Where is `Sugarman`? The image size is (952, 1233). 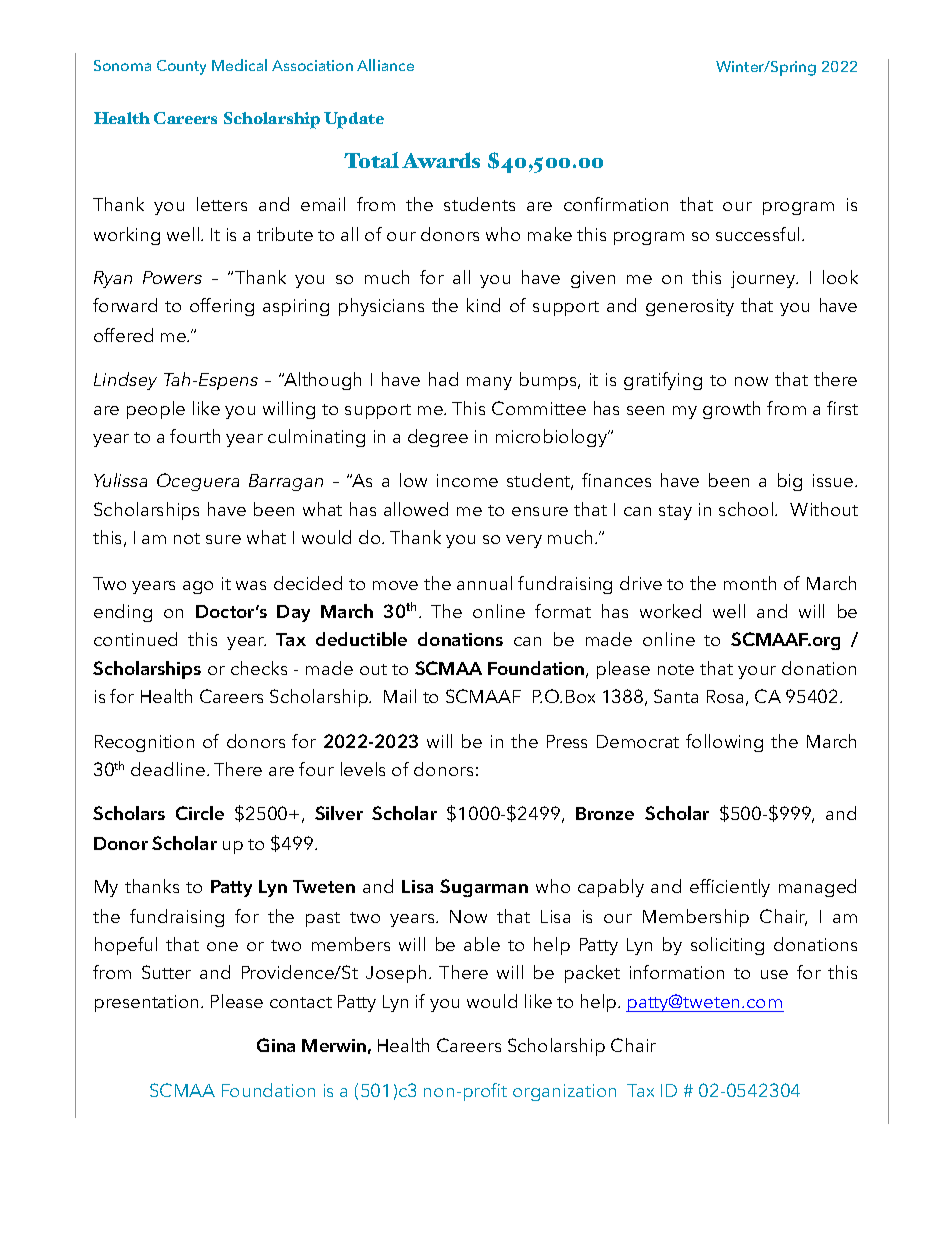
Sugarman is located at coordinates (484, 888).
